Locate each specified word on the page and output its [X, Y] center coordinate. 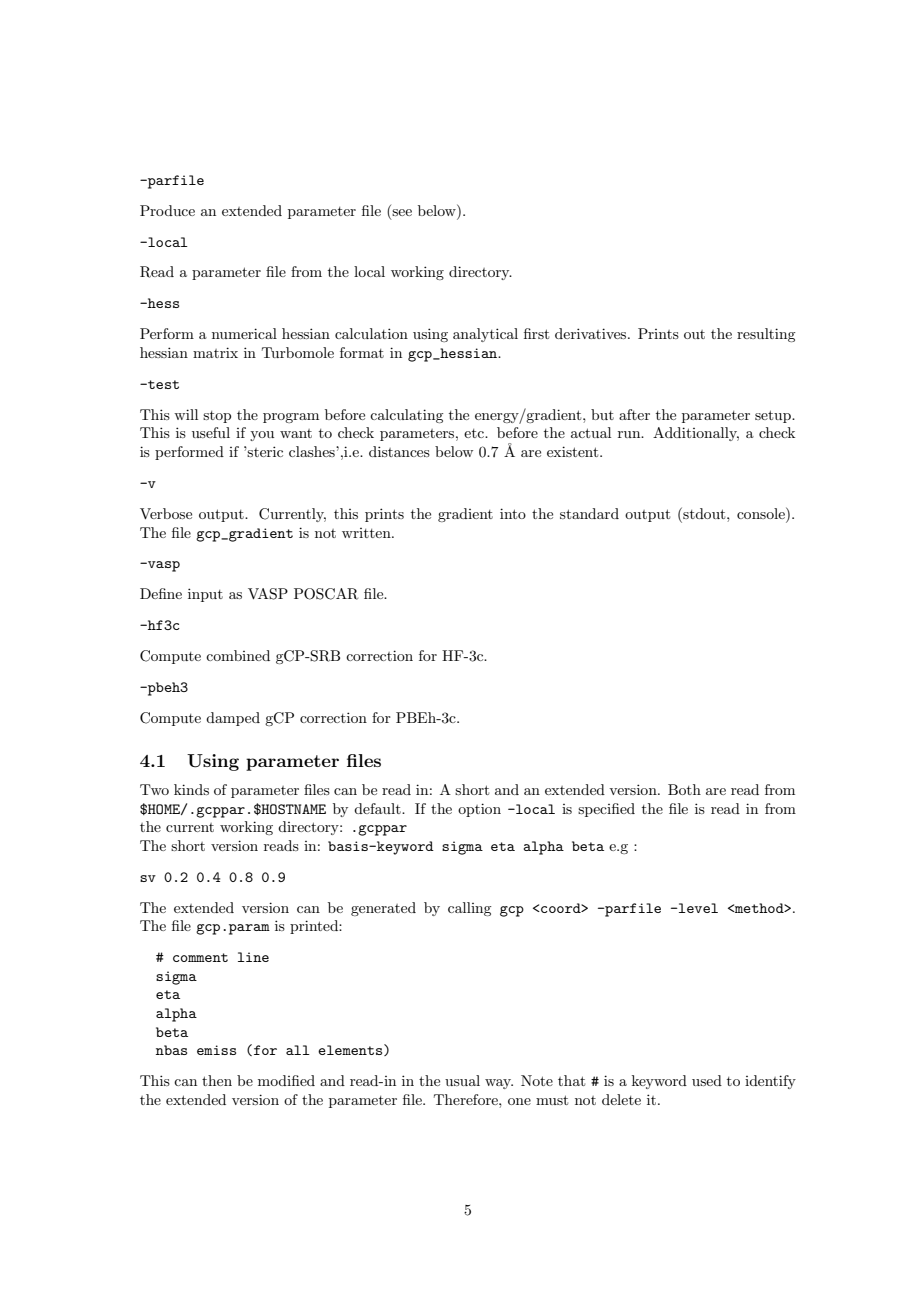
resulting [766, 335]
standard [589, 513]
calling [469, 909]
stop [217, 417]
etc [475, 433]
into [513, 513]
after [634, 414]
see [402, 212]
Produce [167, 210]
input [205, 595]
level [697, 908]
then [217, 1080]
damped [233, 719]
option [479, 810]
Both [684, 789]
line [253, 957]
